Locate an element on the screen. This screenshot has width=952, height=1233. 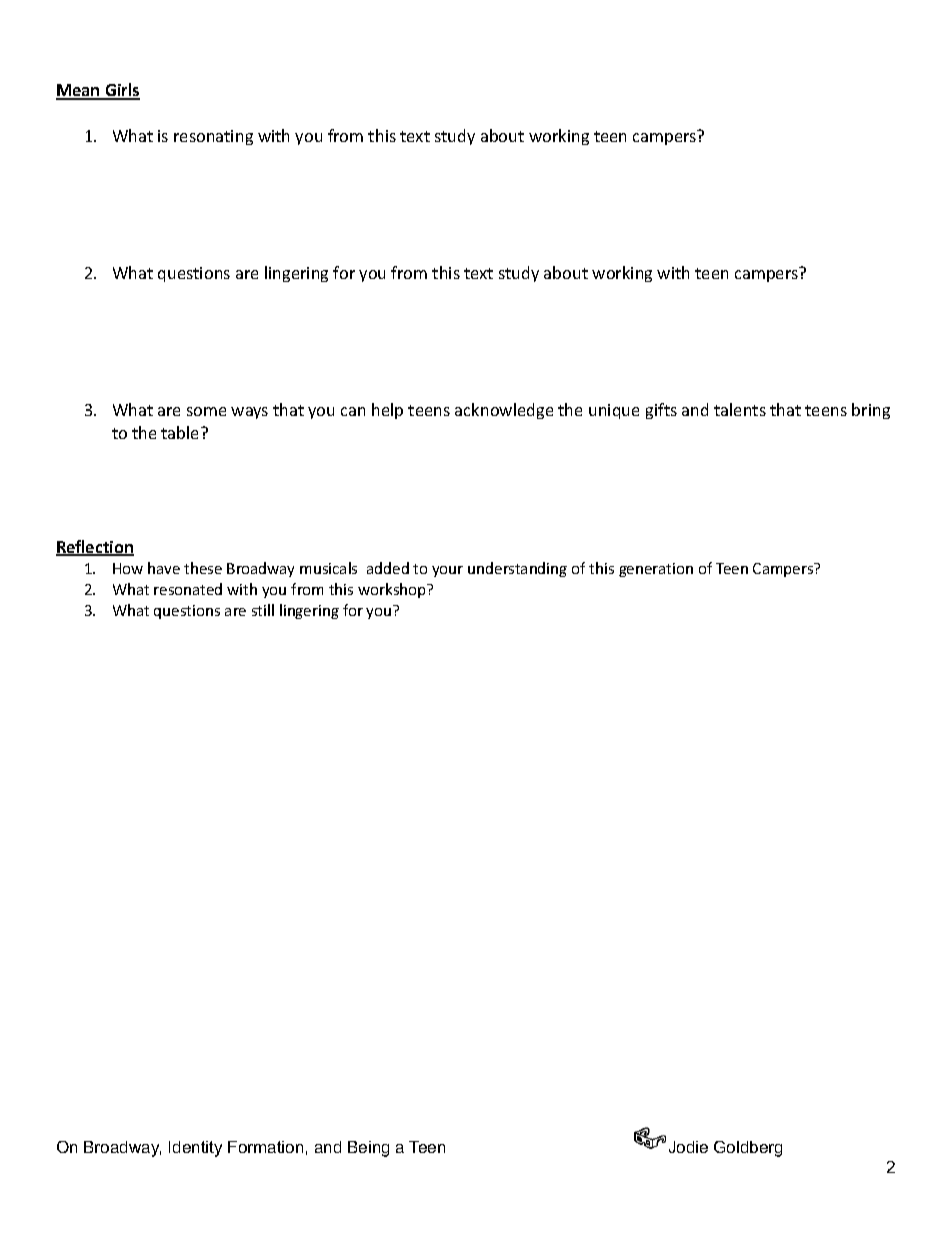
talents is located at coordinates (740, 409).
